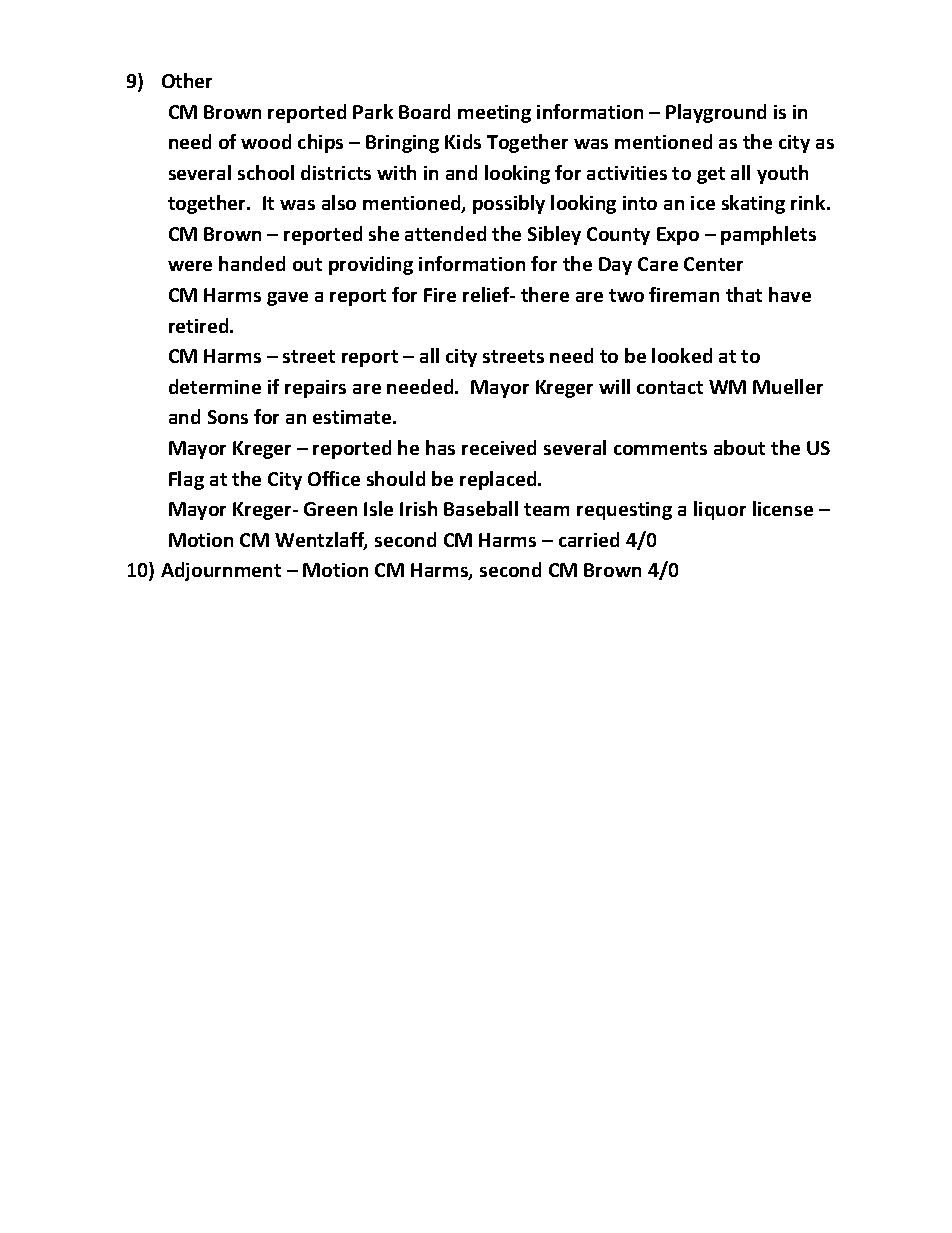  Describe the element at coordinates (788, 386) in the page. I see `Mueller` at that location.
